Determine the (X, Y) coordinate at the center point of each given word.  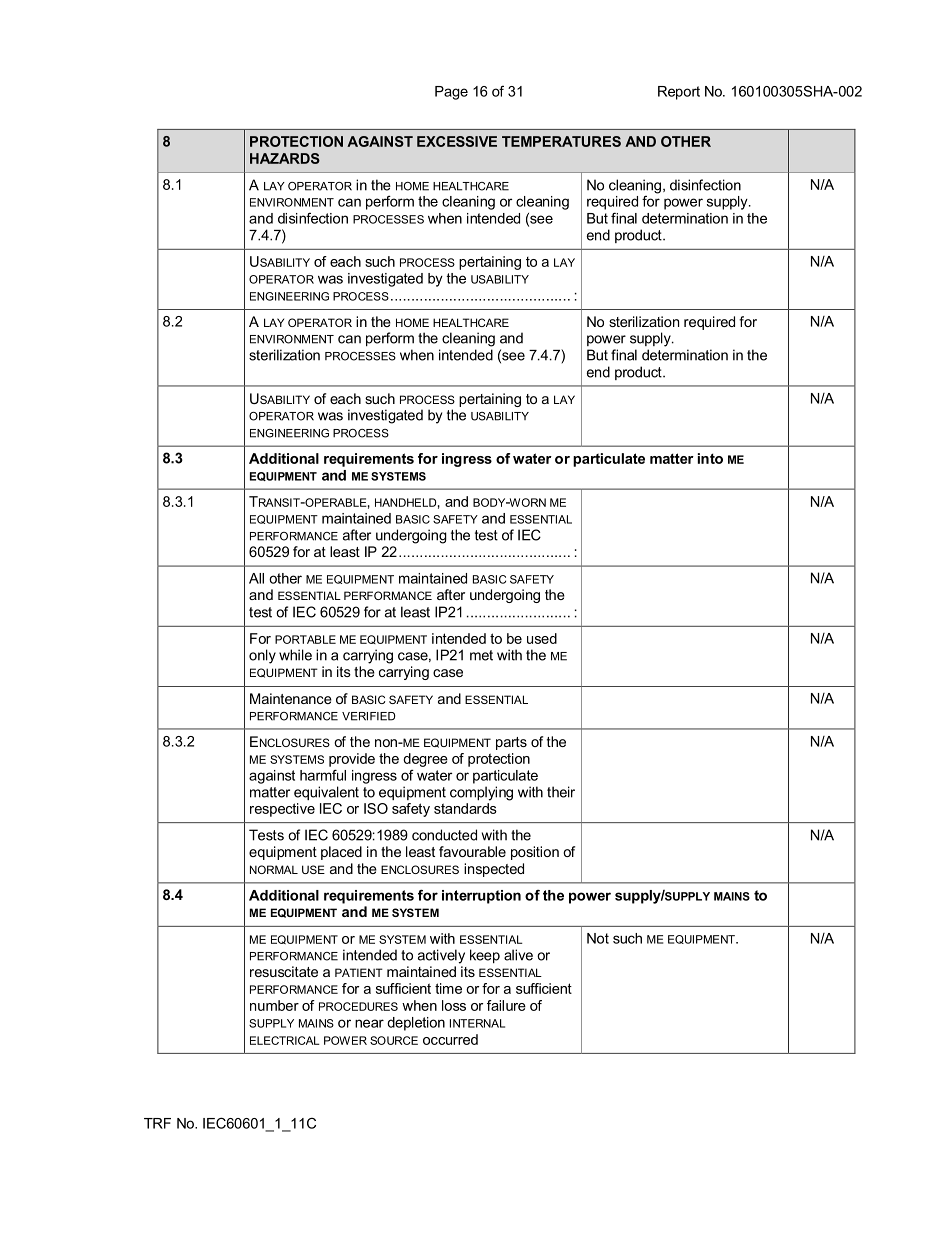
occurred (450, 1039)
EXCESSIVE (457, 141)
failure (506, 1005)
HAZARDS (285, 158)
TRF (157, 1123)
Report (679, 93)
